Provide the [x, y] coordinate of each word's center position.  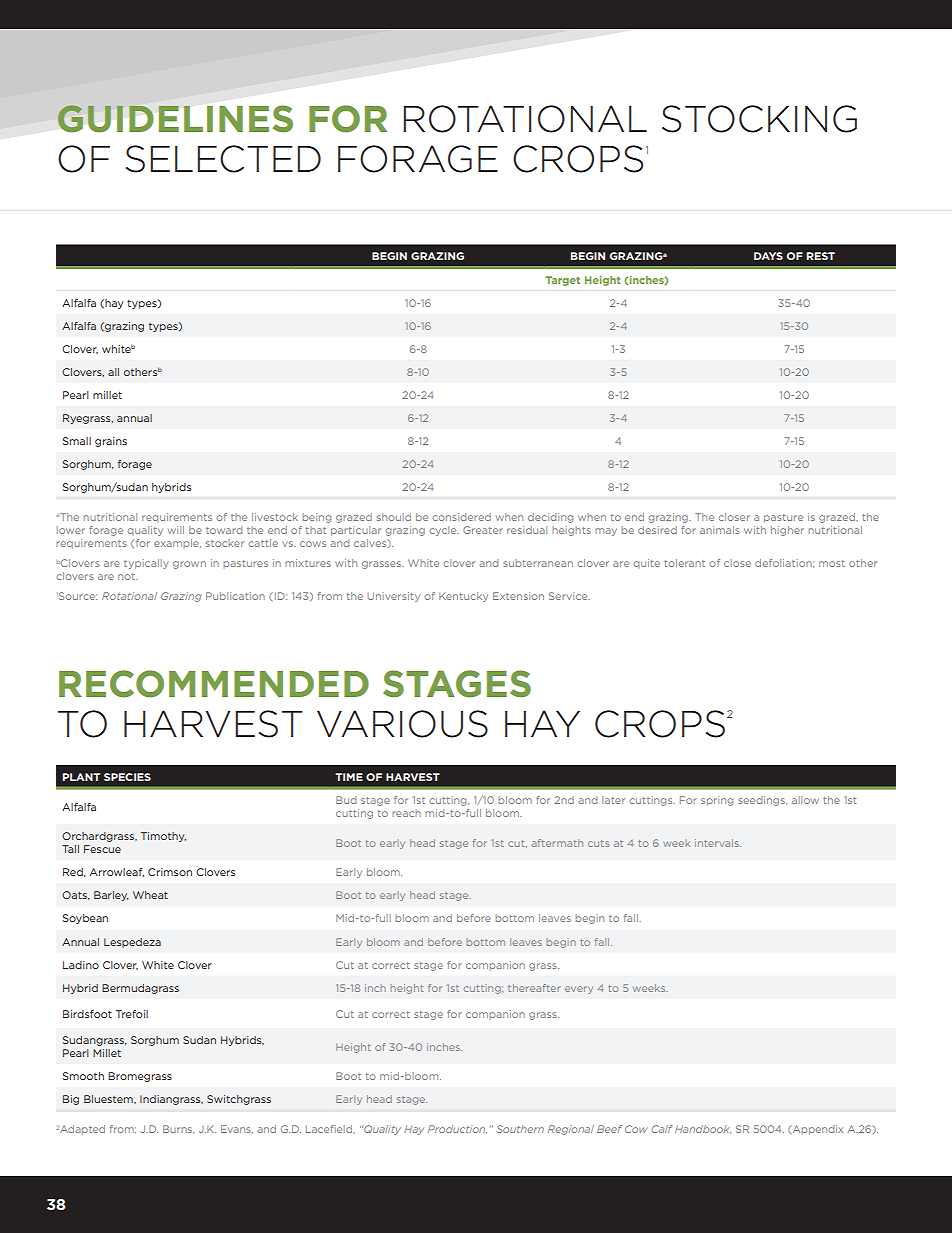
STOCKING [759, 119]
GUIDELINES [175, 119]
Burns [178, 1129]
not [128, 576]
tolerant [684, 563]
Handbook [703, 1129]
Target [562, 281]
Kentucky [463, 597]
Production [457, 1129]
